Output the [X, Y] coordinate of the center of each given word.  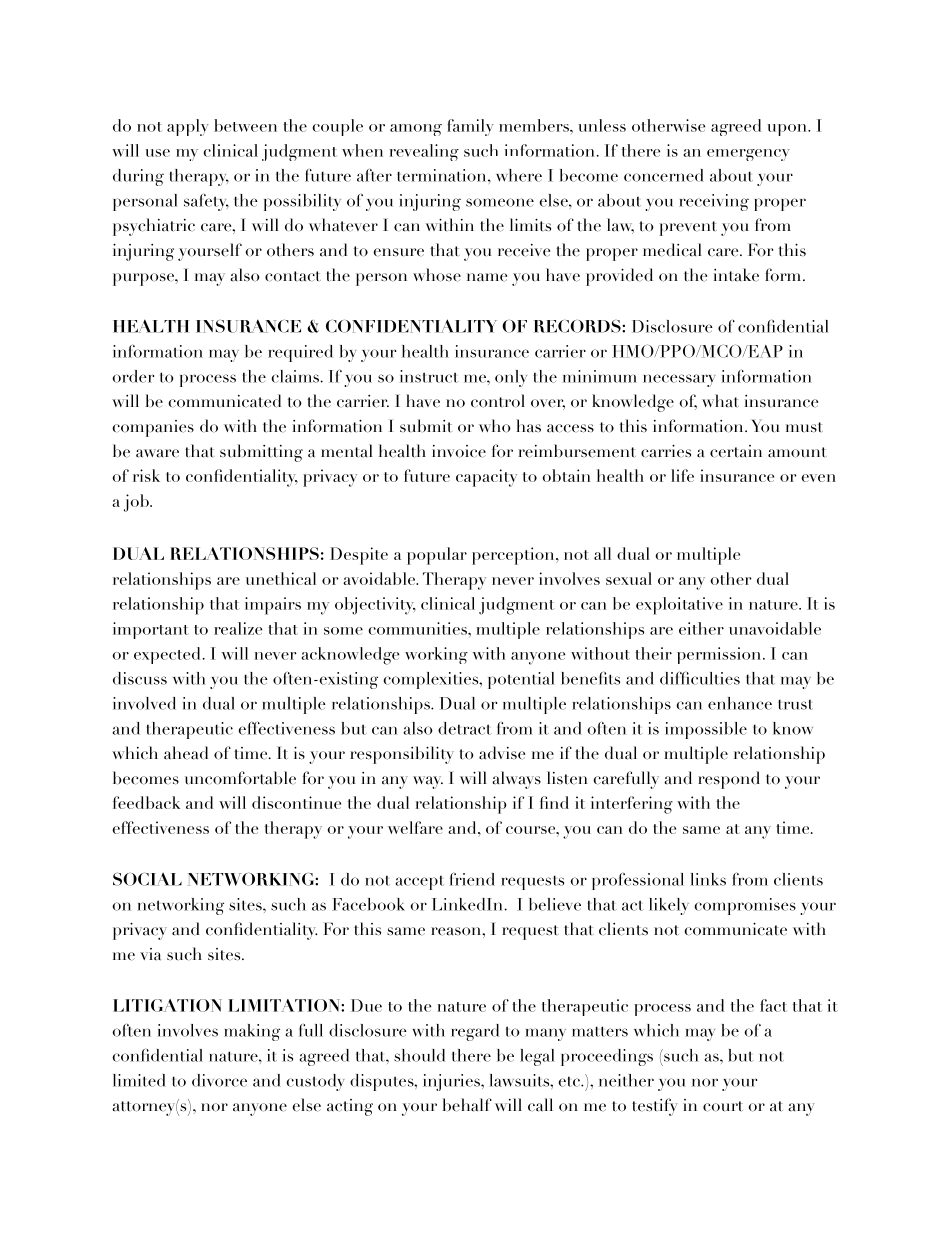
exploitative [679, 606]
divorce [219, 1080]
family [470, 127]
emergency [748, 155]
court [723, 1106]
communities [418, 628]
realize [238, 628]
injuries [452, 1082]
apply [188, 127]
